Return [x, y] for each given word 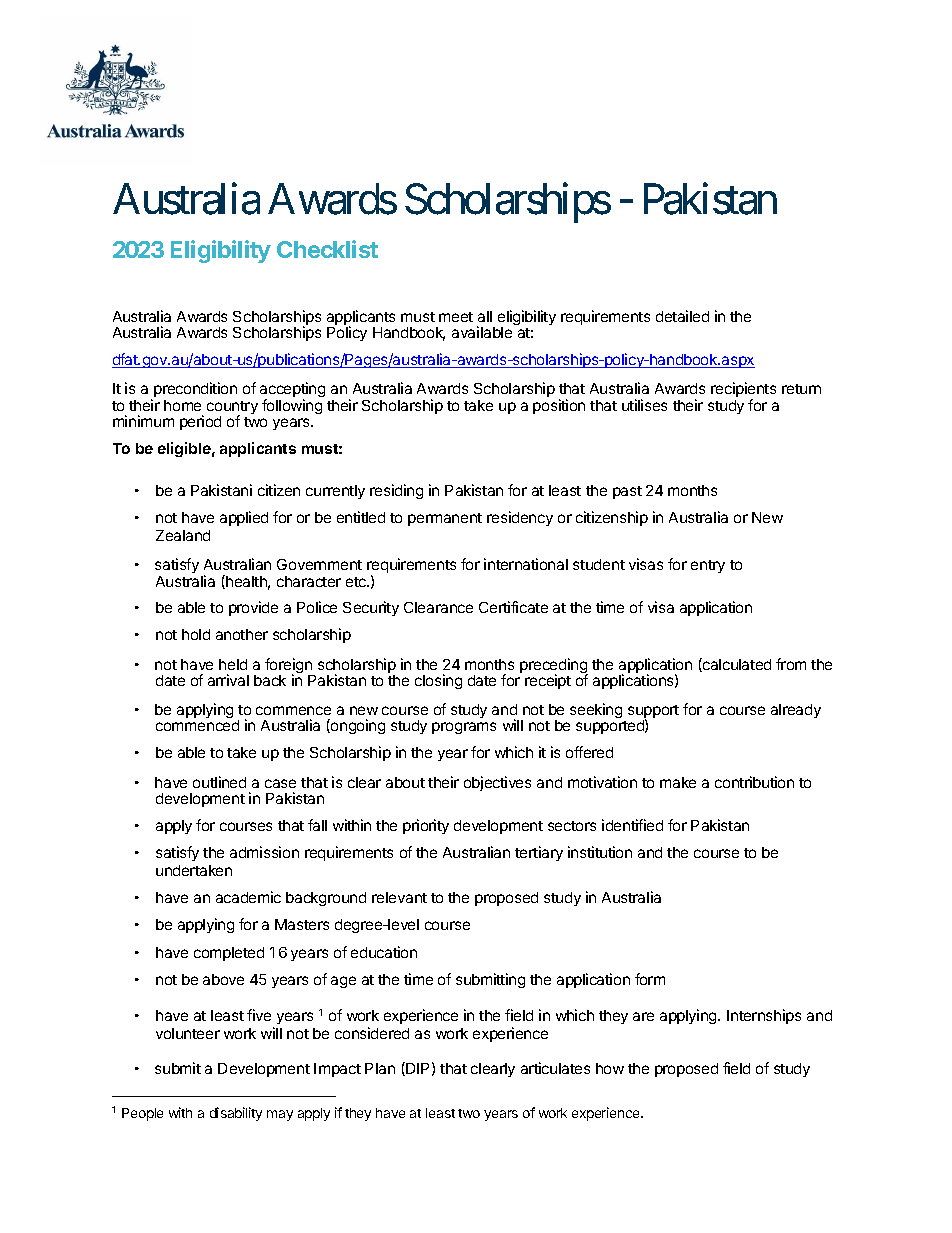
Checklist [327, 249]
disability [236, 1114]
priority [426, 826]
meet [456, 317]
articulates [555, 1068]
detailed [682, 316]
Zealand [183, 535]
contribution [754, 782]
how [610, 1068]
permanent [445, 519]
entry [708, 566]
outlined [219, 782]
